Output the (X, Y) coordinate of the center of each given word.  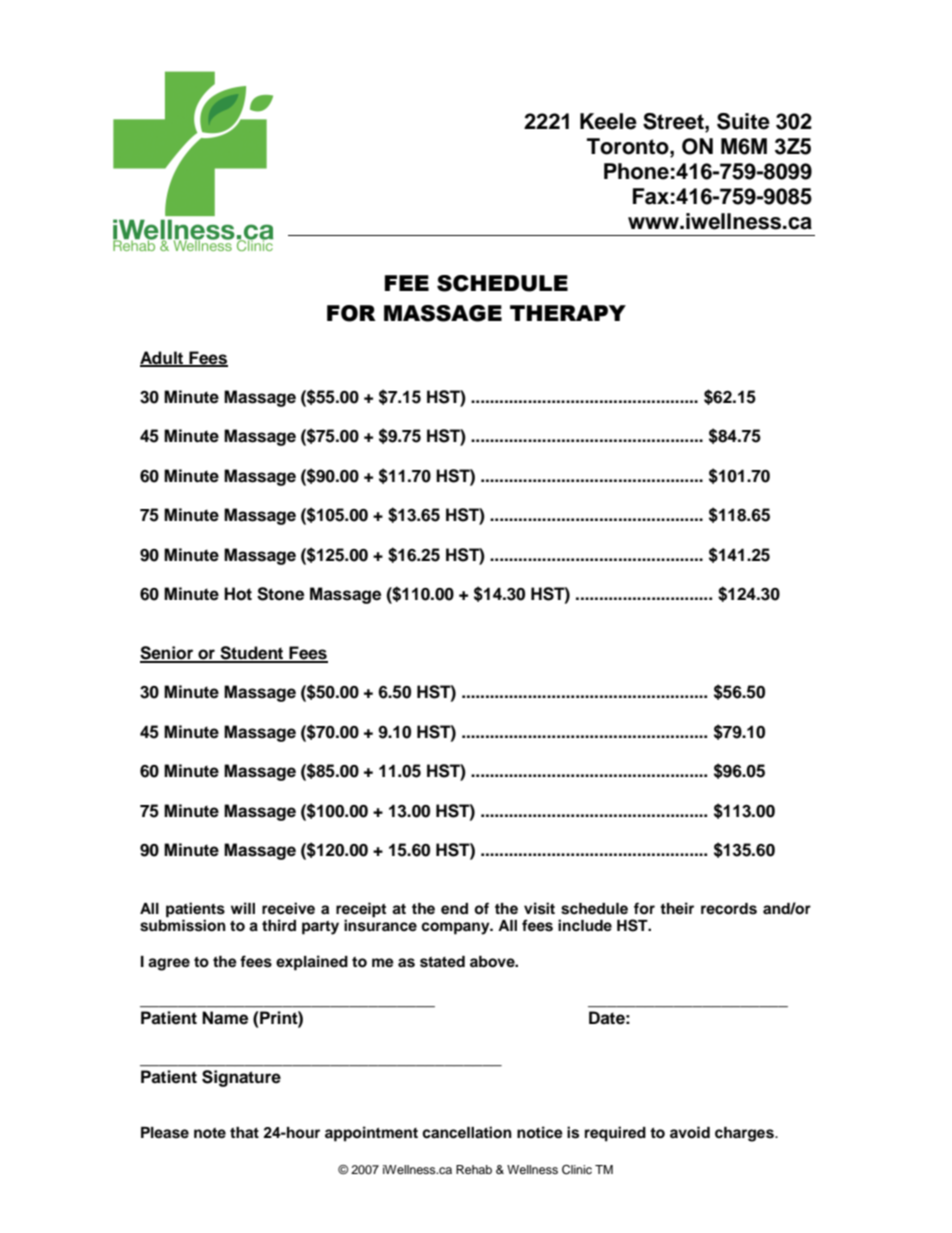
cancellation (467, 1132)
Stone (280, 594)
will (243, 908)
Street (674, 121)
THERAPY (568, 313)
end (454, 909)
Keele (608, 121)
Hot (238, 594)
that (244, 1132)
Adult (163, 358)
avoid (690, 1132)
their (677, 908)
